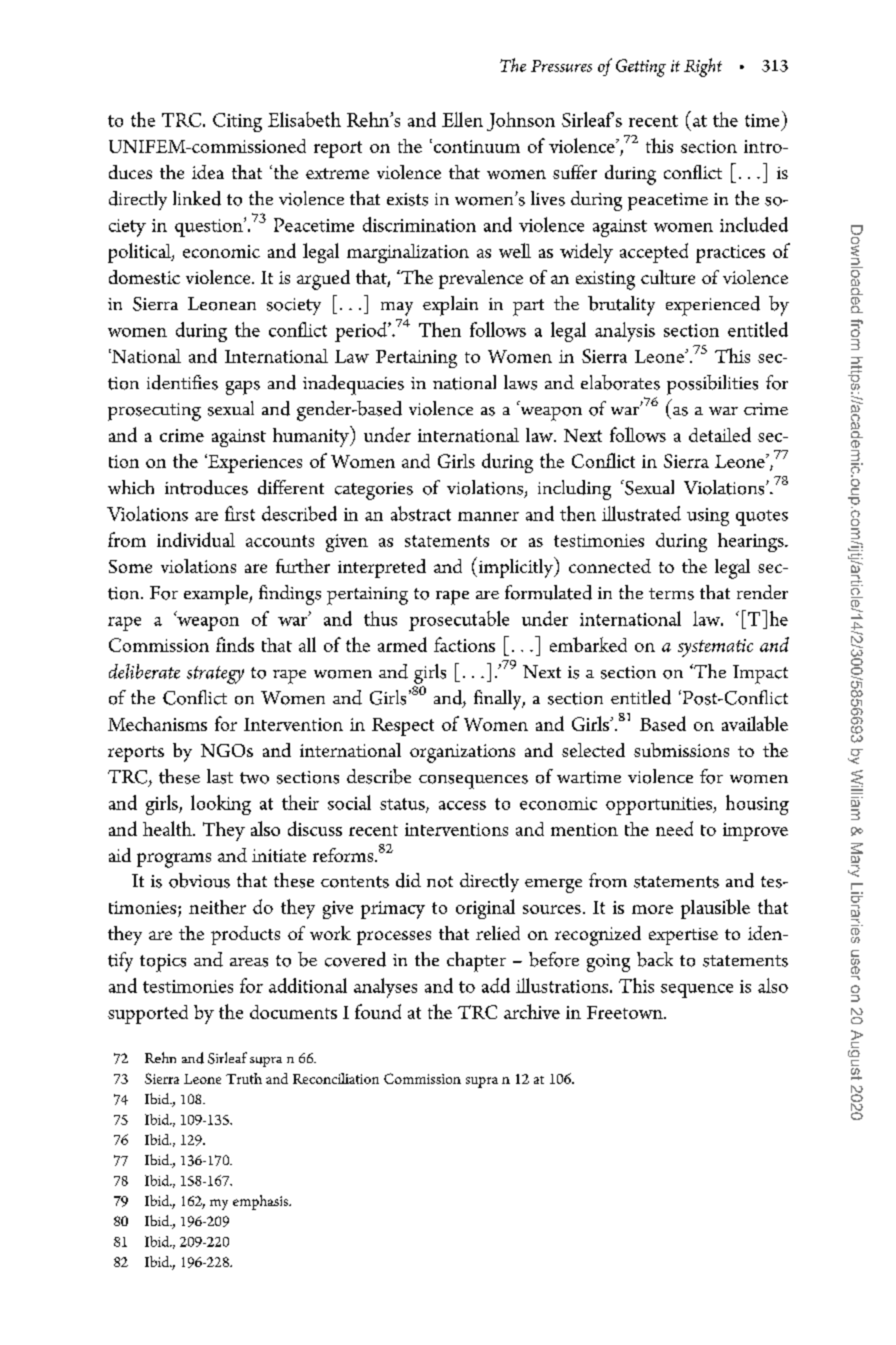 The image size is (896, 1345). Describe the element at coordinates (462, 119) in the screenshot. I see `Ellen` at that location.
